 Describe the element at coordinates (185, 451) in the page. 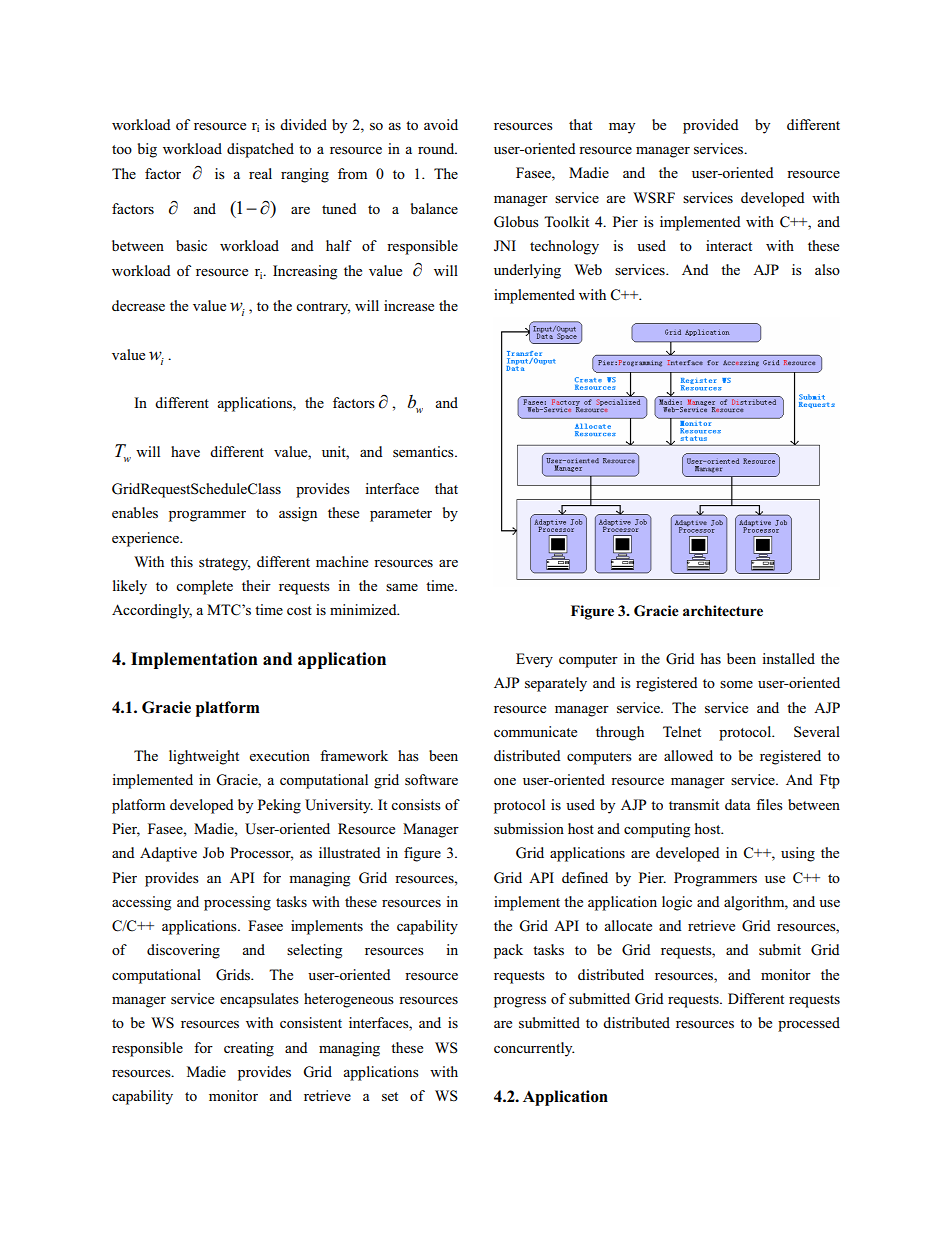

I see `have` at that location.
